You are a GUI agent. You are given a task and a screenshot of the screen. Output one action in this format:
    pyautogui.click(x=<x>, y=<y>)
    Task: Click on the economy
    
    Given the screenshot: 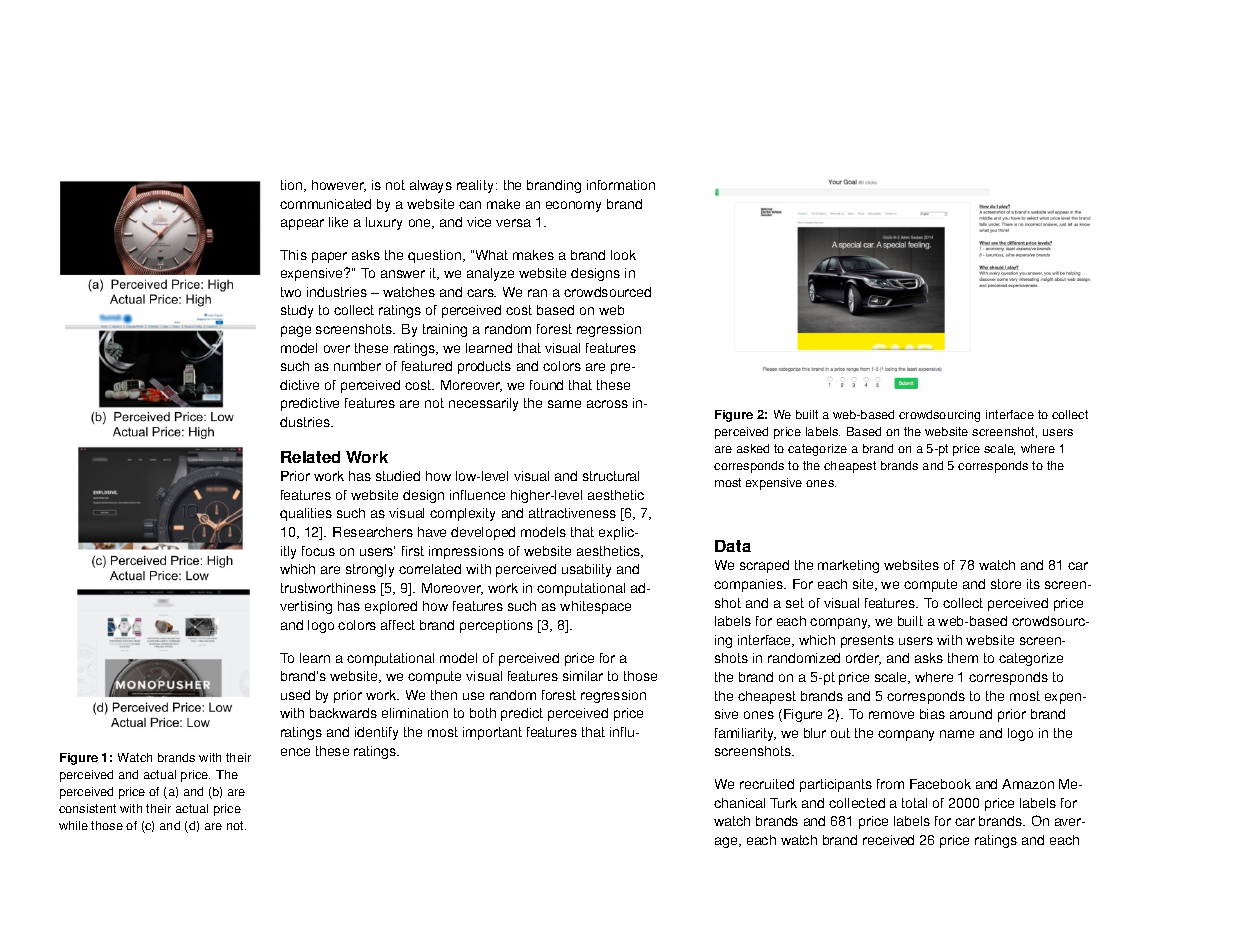 What is the action you would take?
    pyautogui.click(x=573, y=206)
